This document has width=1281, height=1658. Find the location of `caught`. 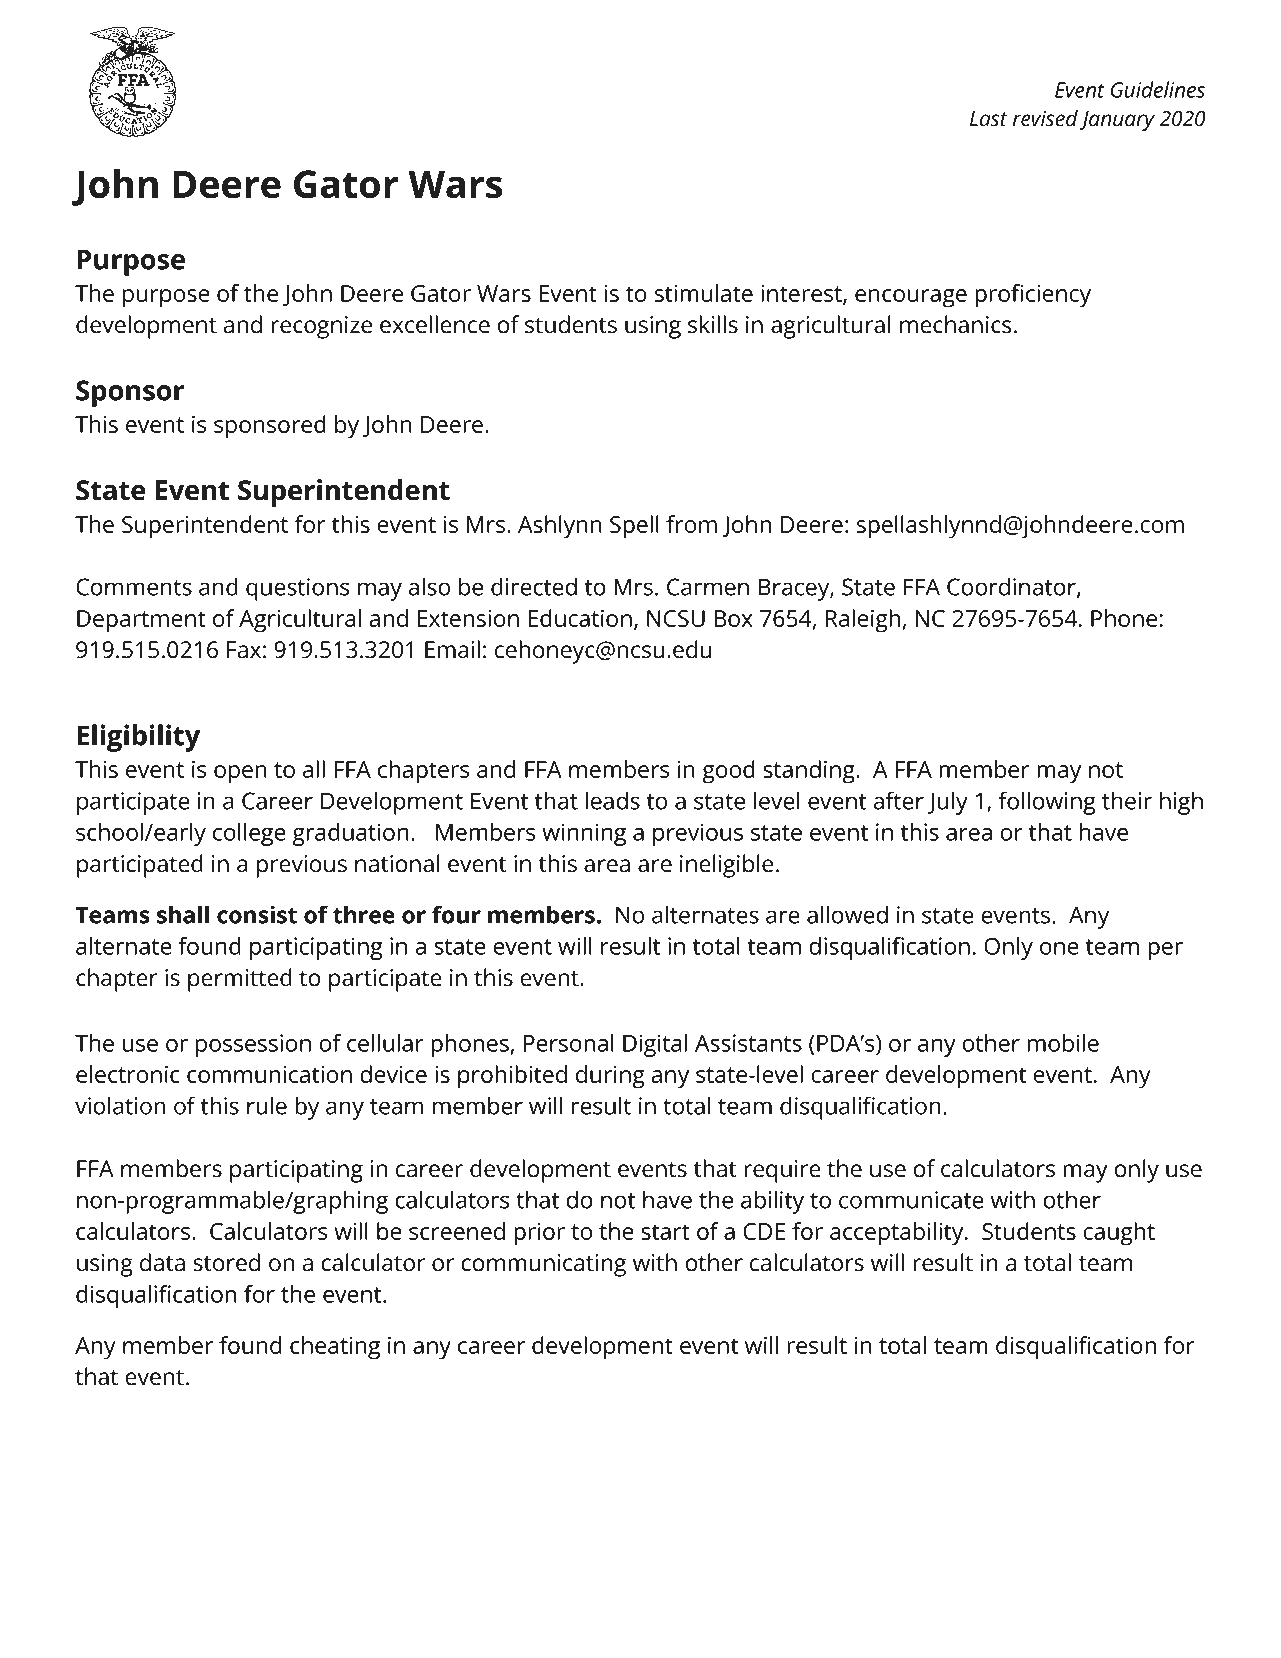

caught is located at coordinates (1119, 1234).
